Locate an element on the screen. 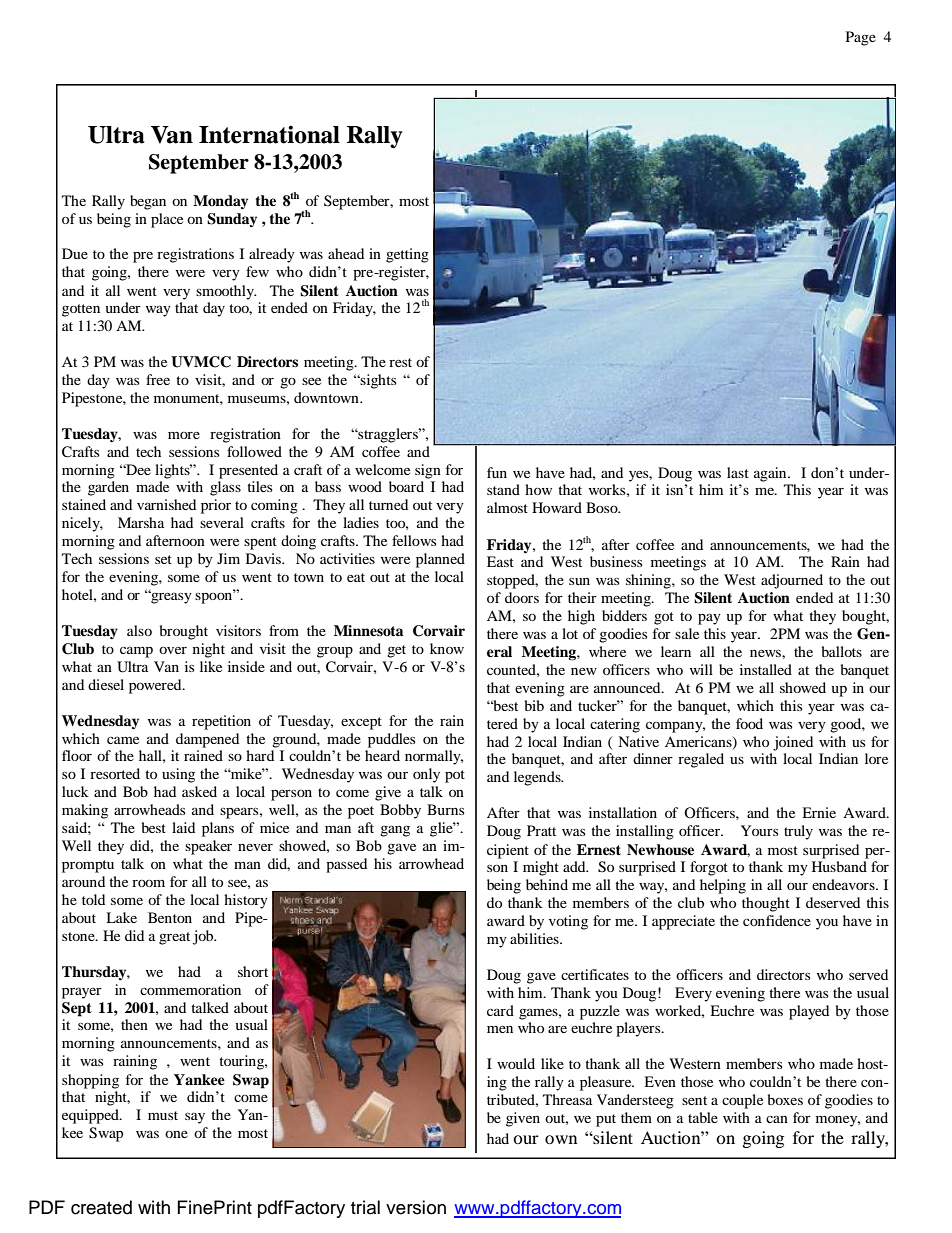  getting is located at coordinates (407, 255).
